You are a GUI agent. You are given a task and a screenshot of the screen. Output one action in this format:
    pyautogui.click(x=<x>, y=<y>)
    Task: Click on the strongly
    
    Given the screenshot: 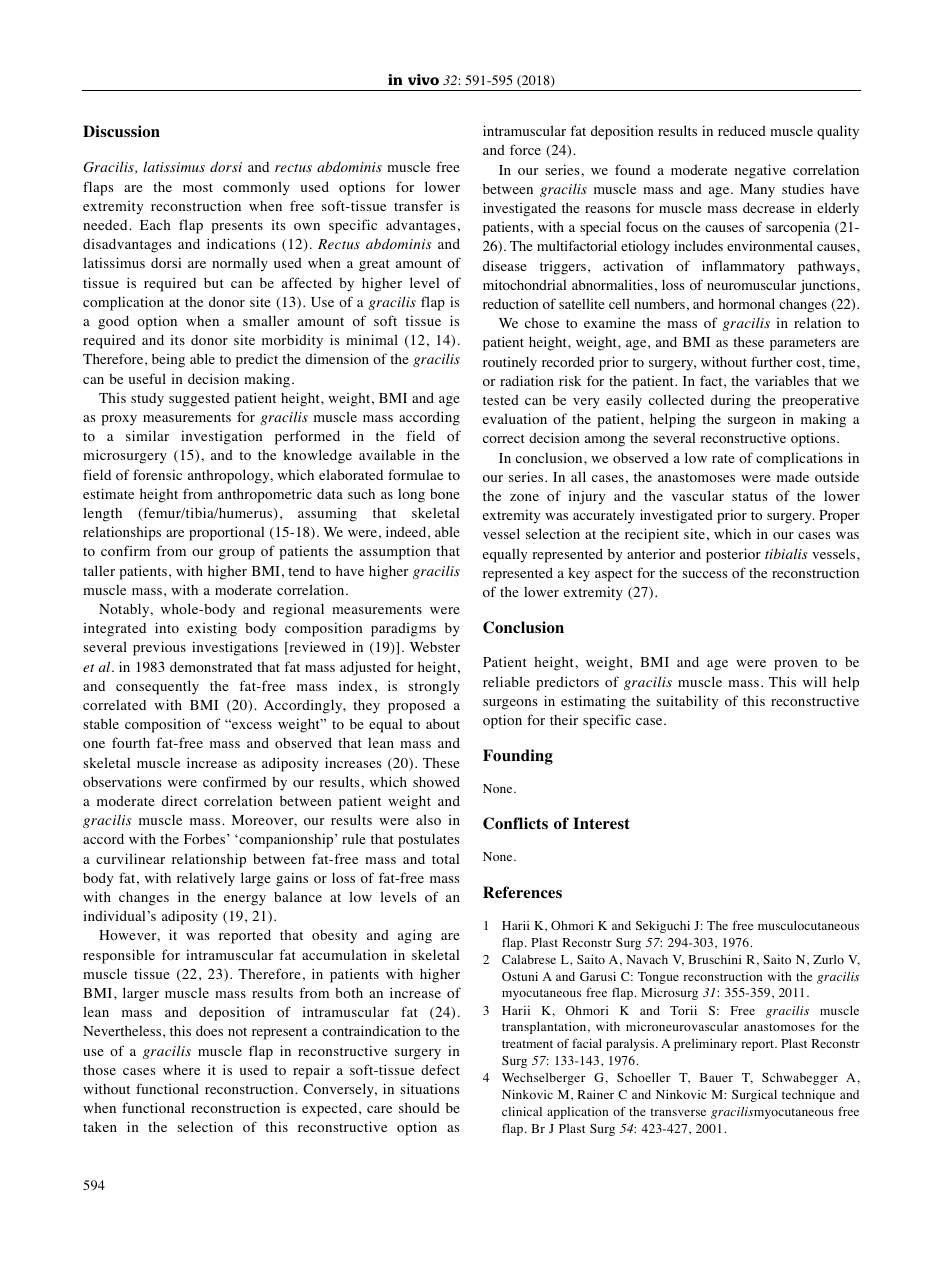 What is the action you would take?
    pyautogui.click(x=434, y=687)
